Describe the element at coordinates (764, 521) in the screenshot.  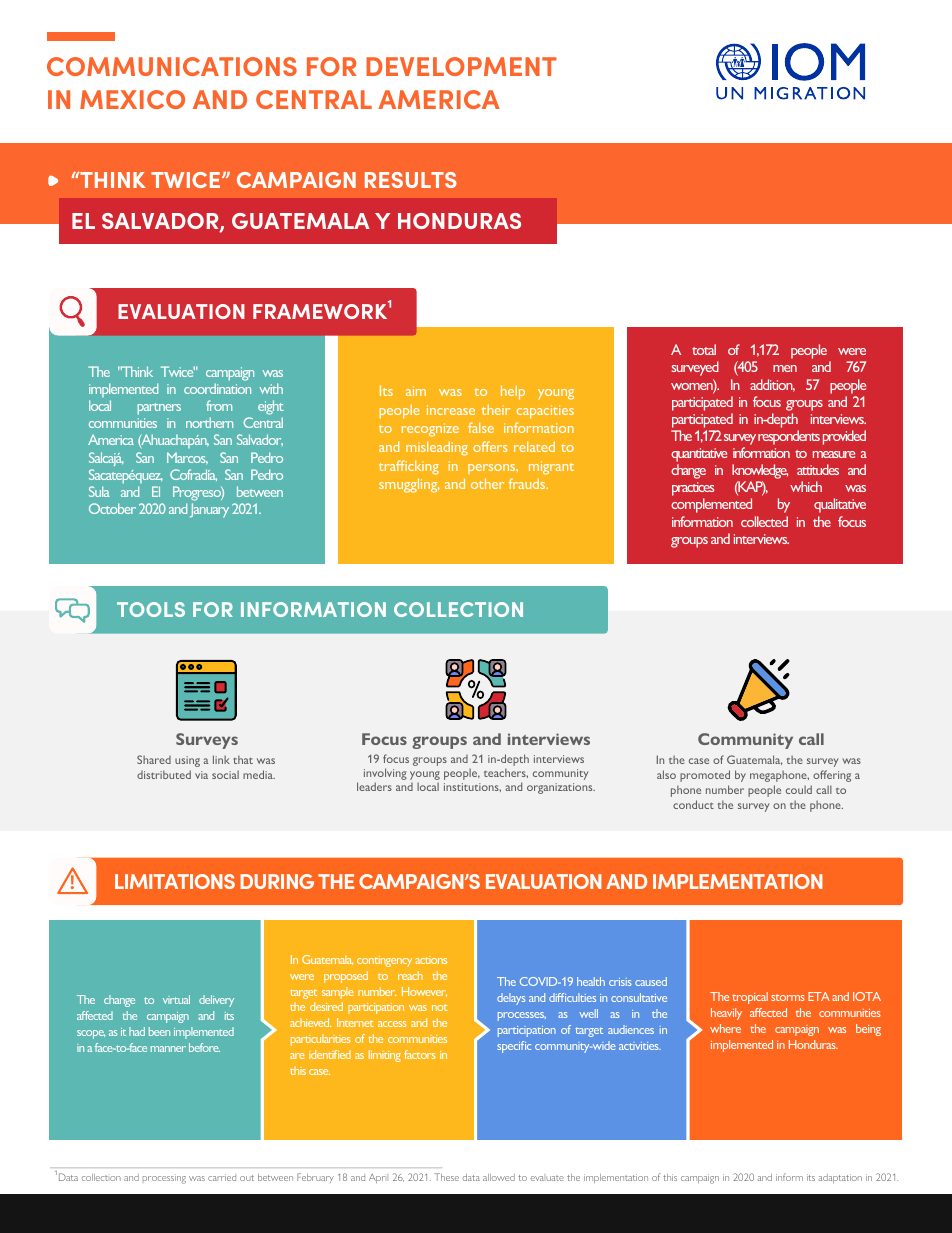
I see `collected` at that location.
